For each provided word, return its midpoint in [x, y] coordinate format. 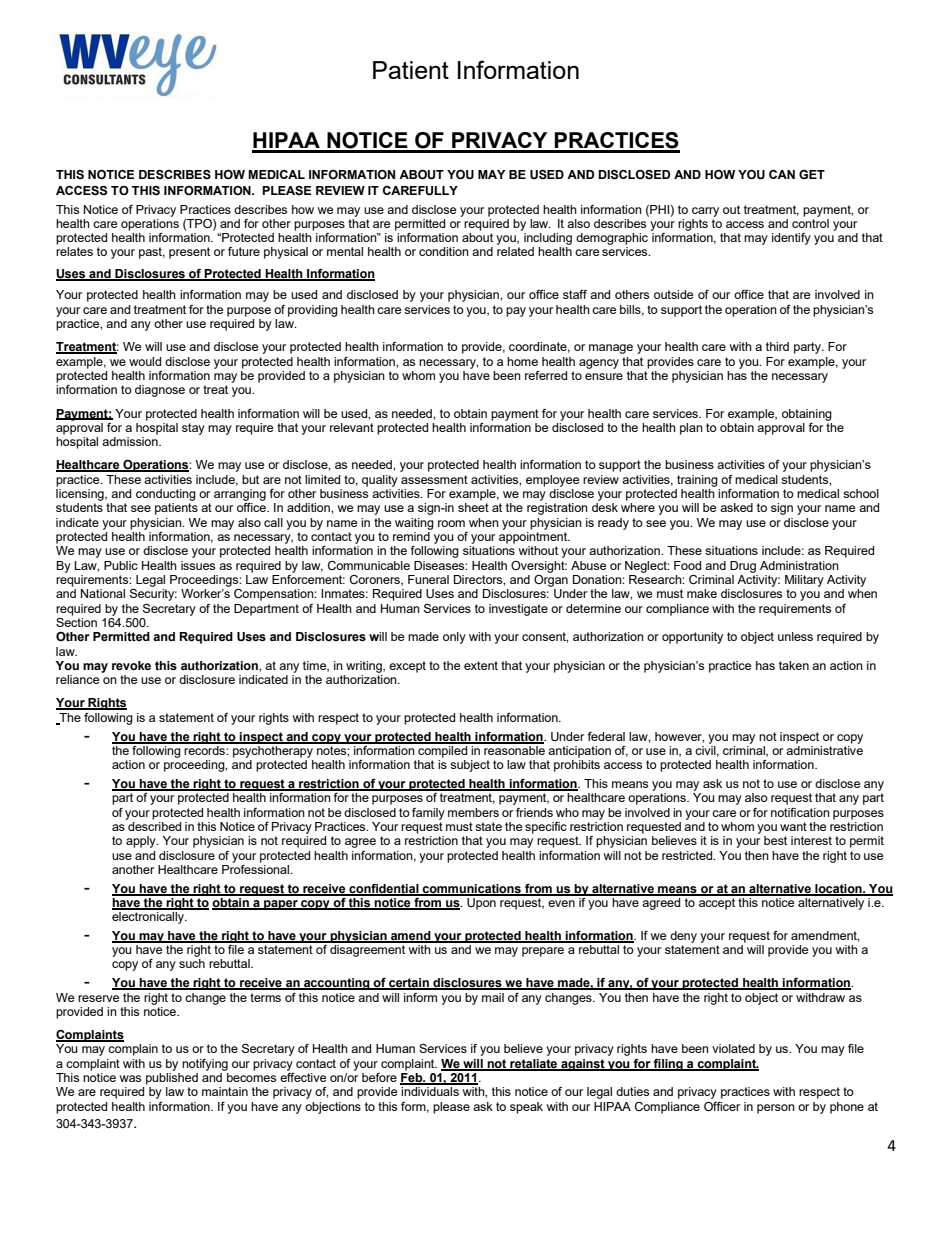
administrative [824, 750]
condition [444, 251]
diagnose [160, 391]
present [189, 253]
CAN [782, 174]
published [172, 1079]
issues [198, 565]
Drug [743, 567]
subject [470, 766]
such [192, 963]
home [522, 361]
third [777, 346]
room [451, 523]
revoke [131, 666]
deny [683, 937]
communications [472, 889]
